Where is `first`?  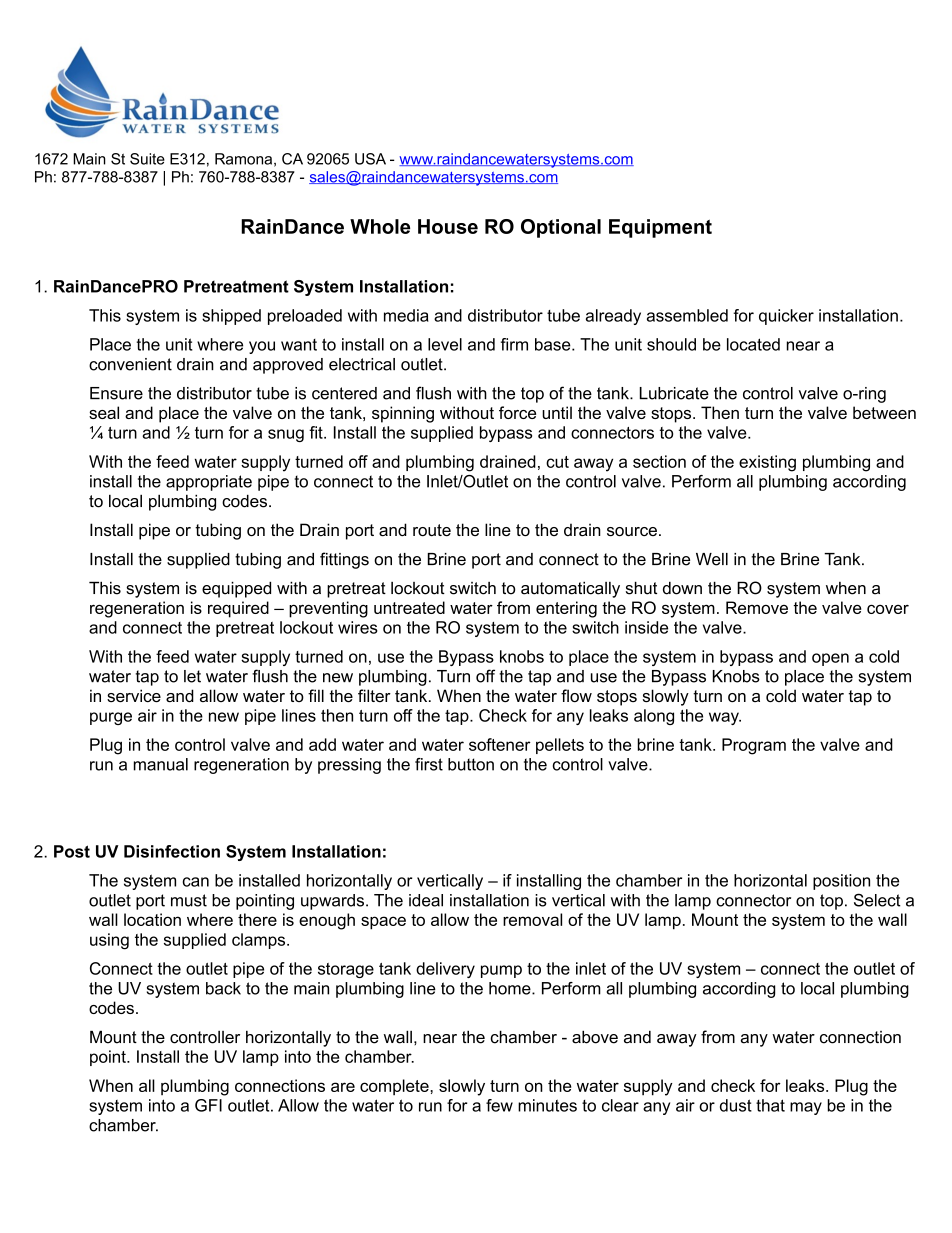 first is located at coordinates (429, 764).
